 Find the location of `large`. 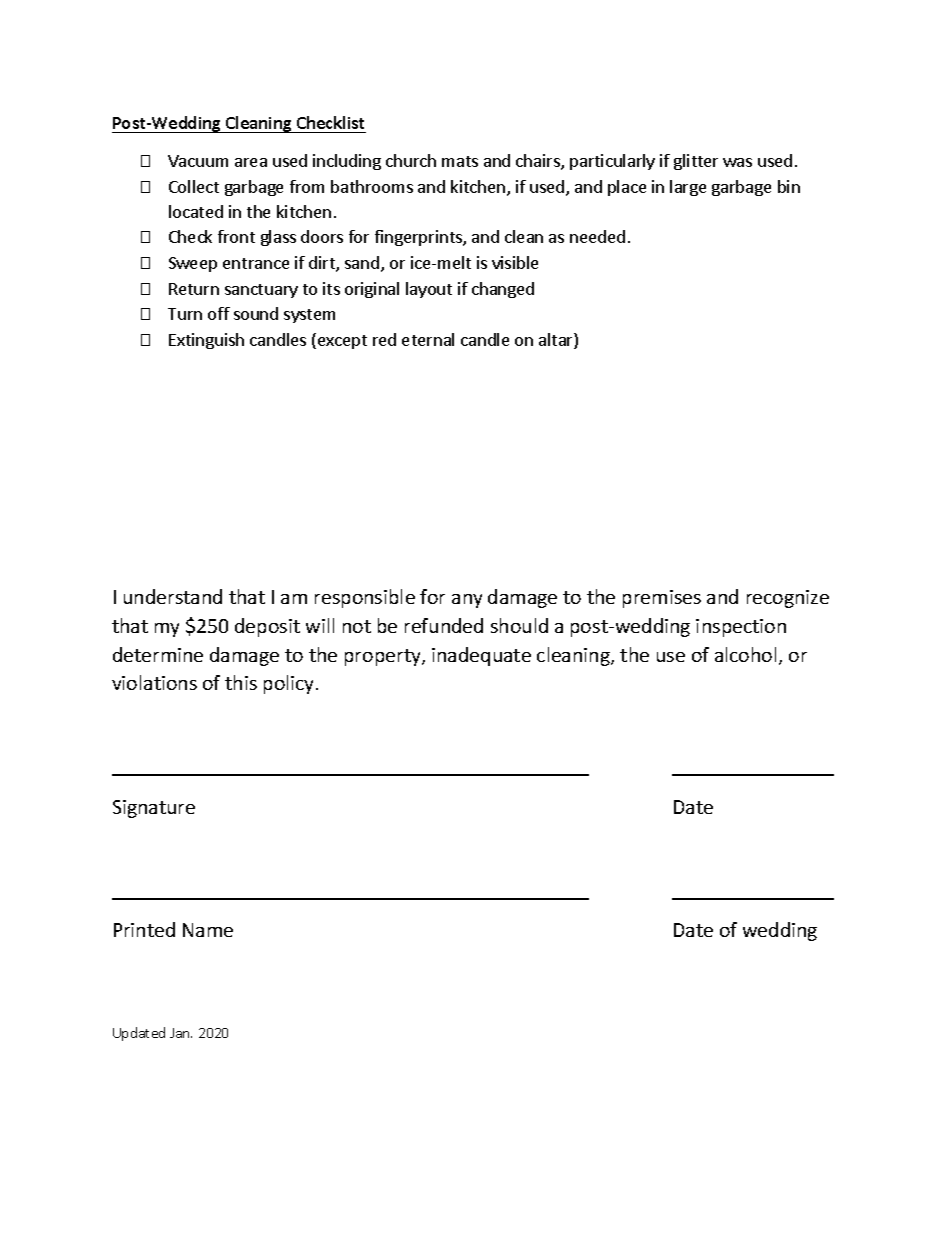

large is located at coordinates (688, 188).
